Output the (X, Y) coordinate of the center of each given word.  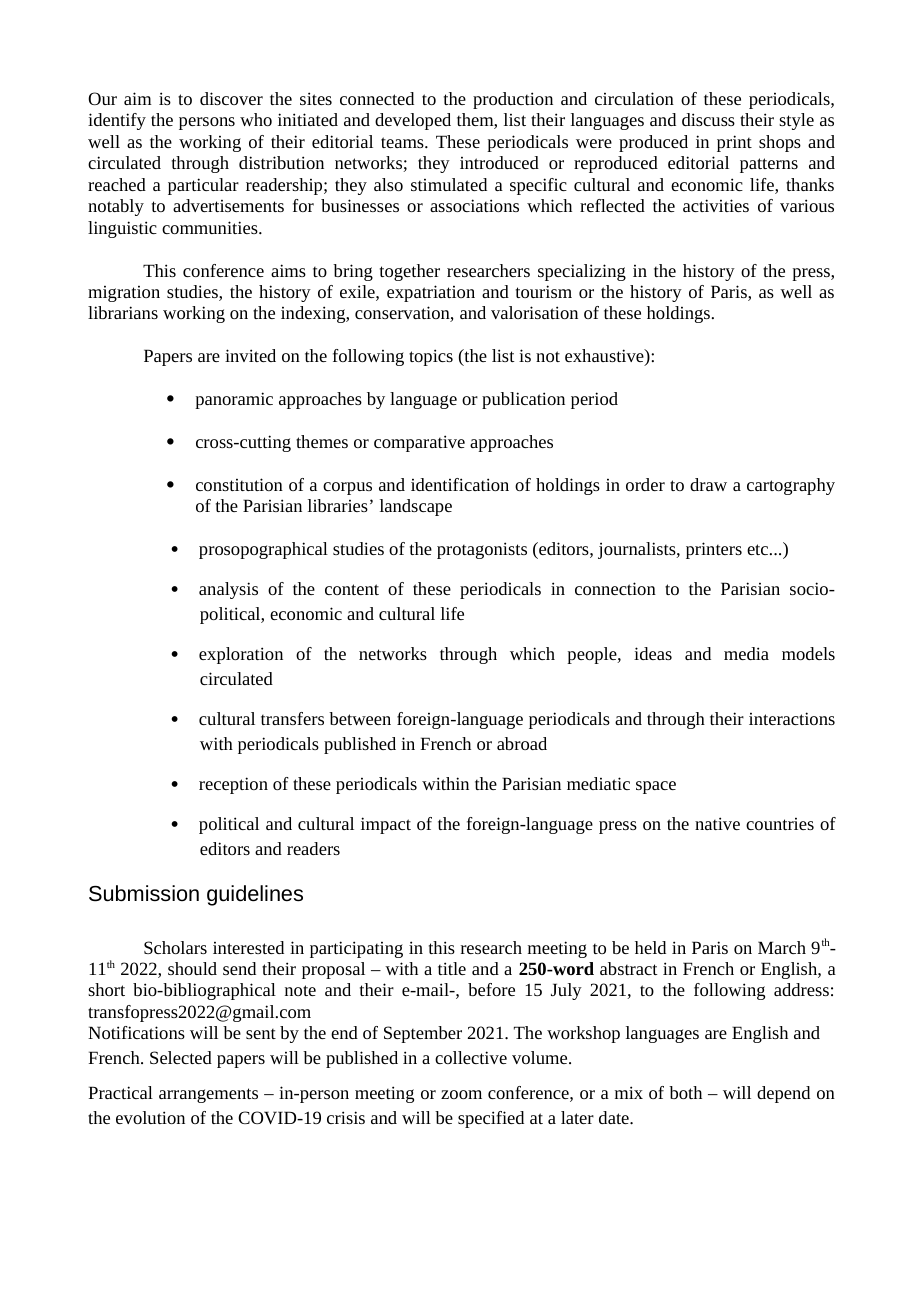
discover (231, 98)
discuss (708, 119)
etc (759, 549)
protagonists (482, 550)
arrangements (208, 1095)
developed (413, 121)
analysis (228, 590)
